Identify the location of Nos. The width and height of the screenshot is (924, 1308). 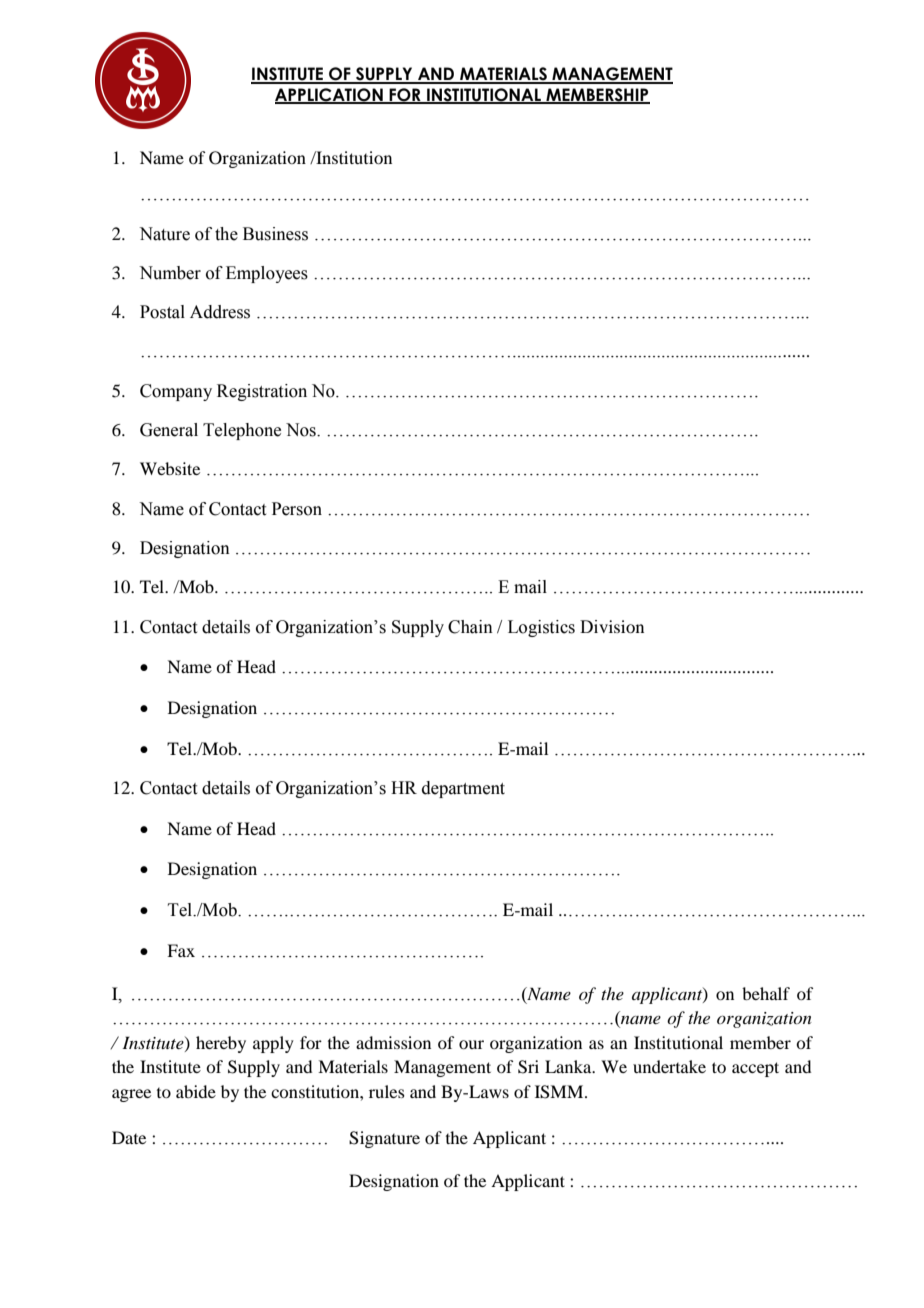
(302, 430).
